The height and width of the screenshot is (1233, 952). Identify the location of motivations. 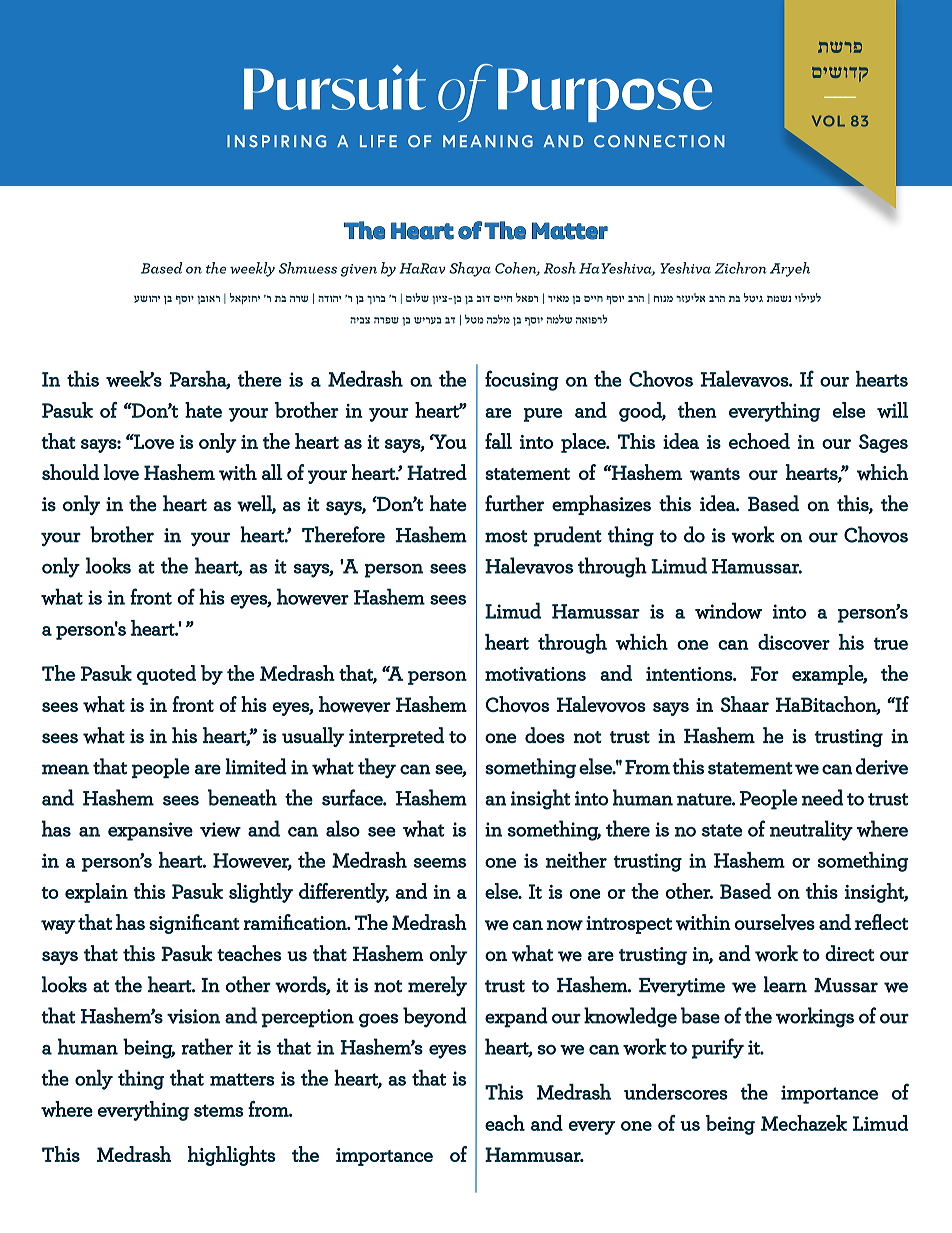
(535, 674).
